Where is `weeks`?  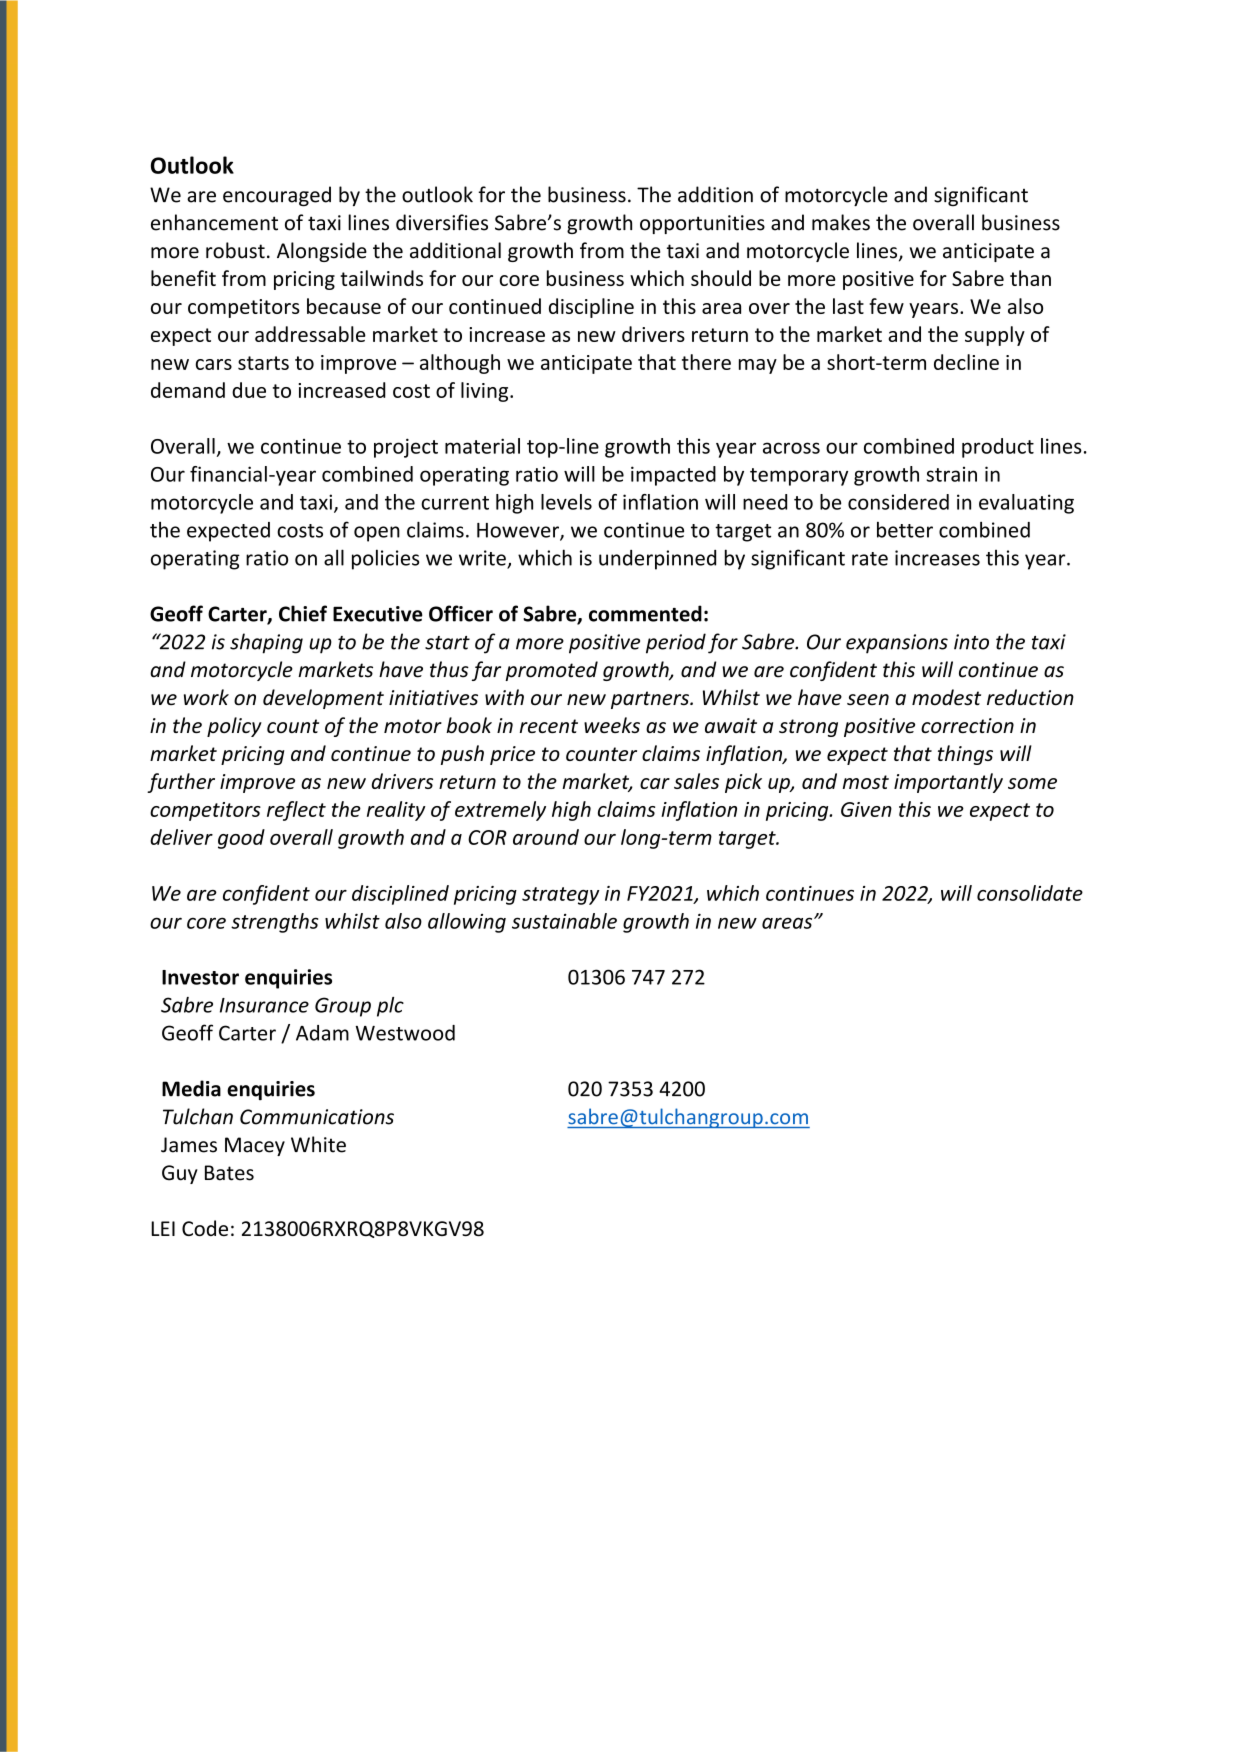 weeks is located at coordinates (612, 725).
